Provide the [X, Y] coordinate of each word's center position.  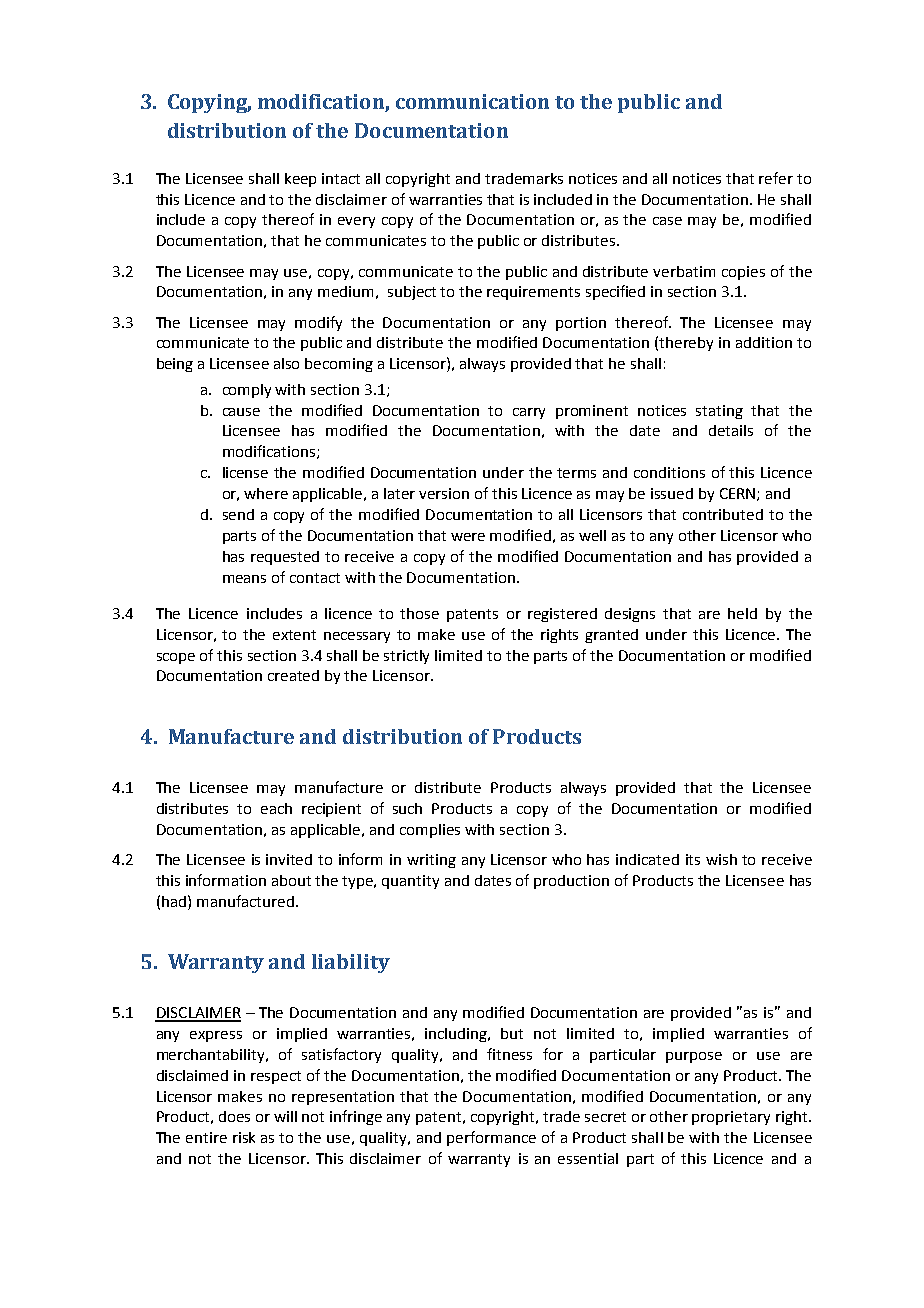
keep [300, 180]
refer [776, 178]
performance [491, 1138]
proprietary [731, 1118]
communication [472, 101]
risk [244, 1137]
